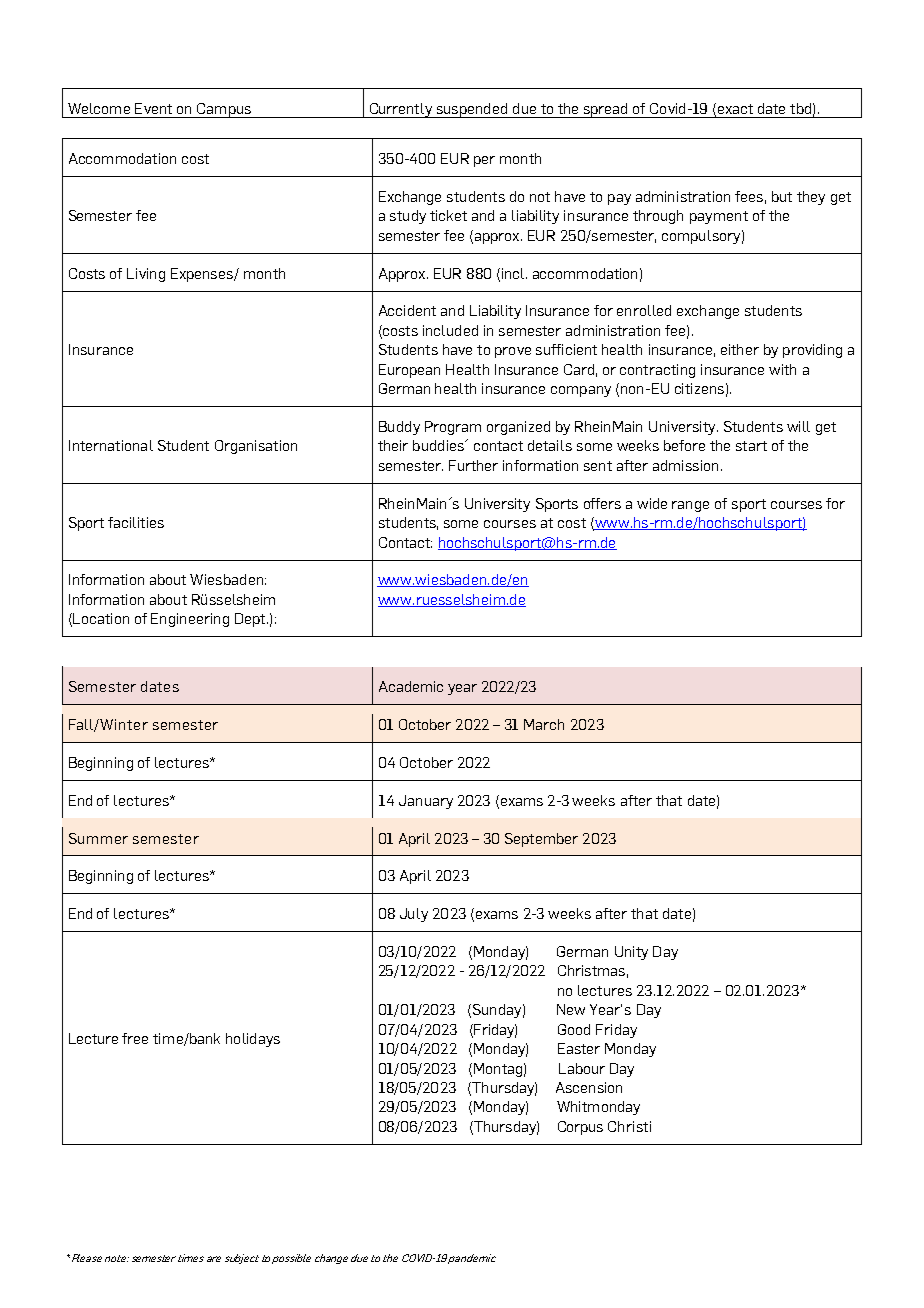  Describe the element at coordinates (751, 446) in the screenshot. I see `start` at that location.
